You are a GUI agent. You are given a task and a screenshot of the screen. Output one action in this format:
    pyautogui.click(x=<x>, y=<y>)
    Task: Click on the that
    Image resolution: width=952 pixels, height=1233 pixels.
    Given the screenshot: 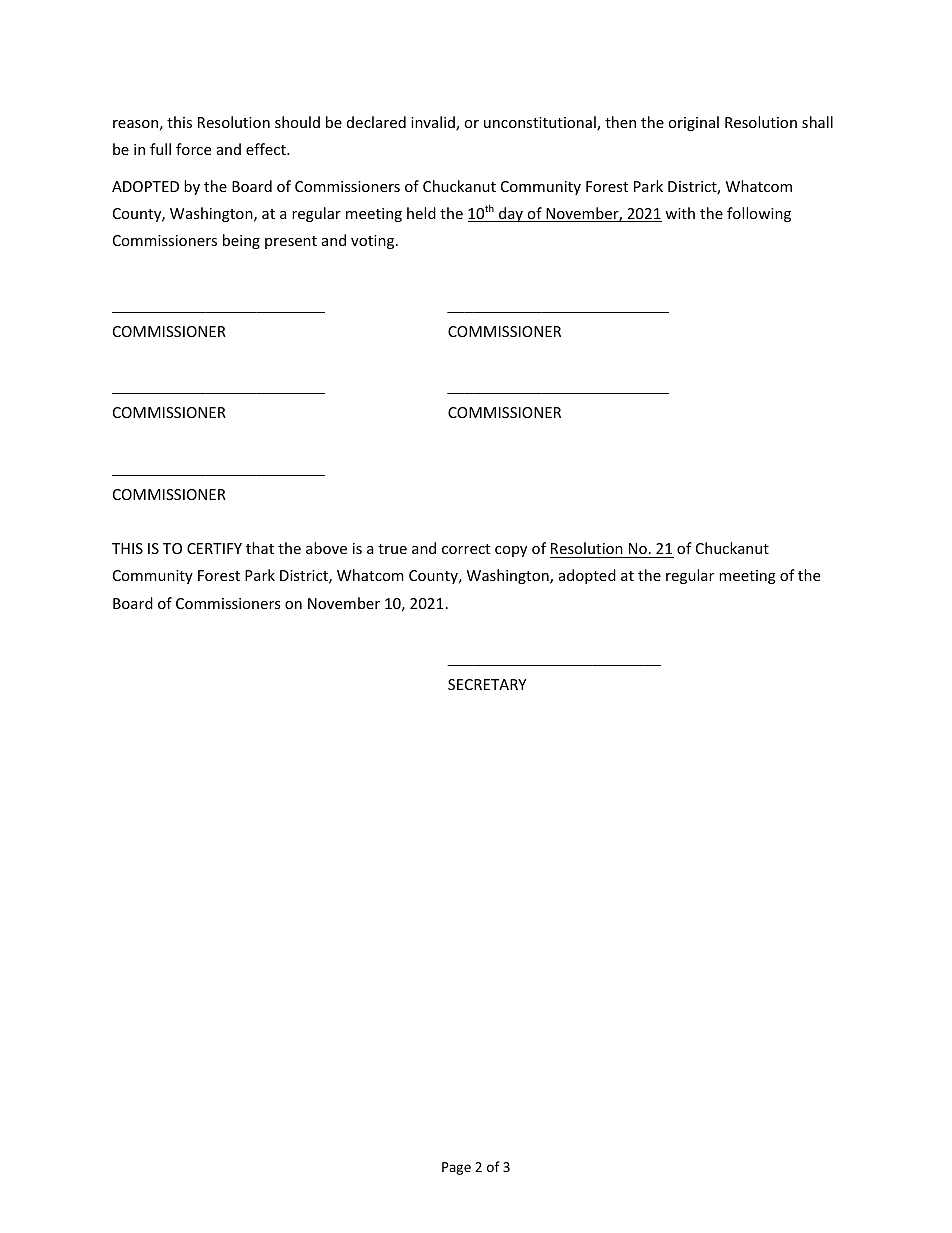 What is the action you would take?
    pyautogui.click(x=260, y=548)
